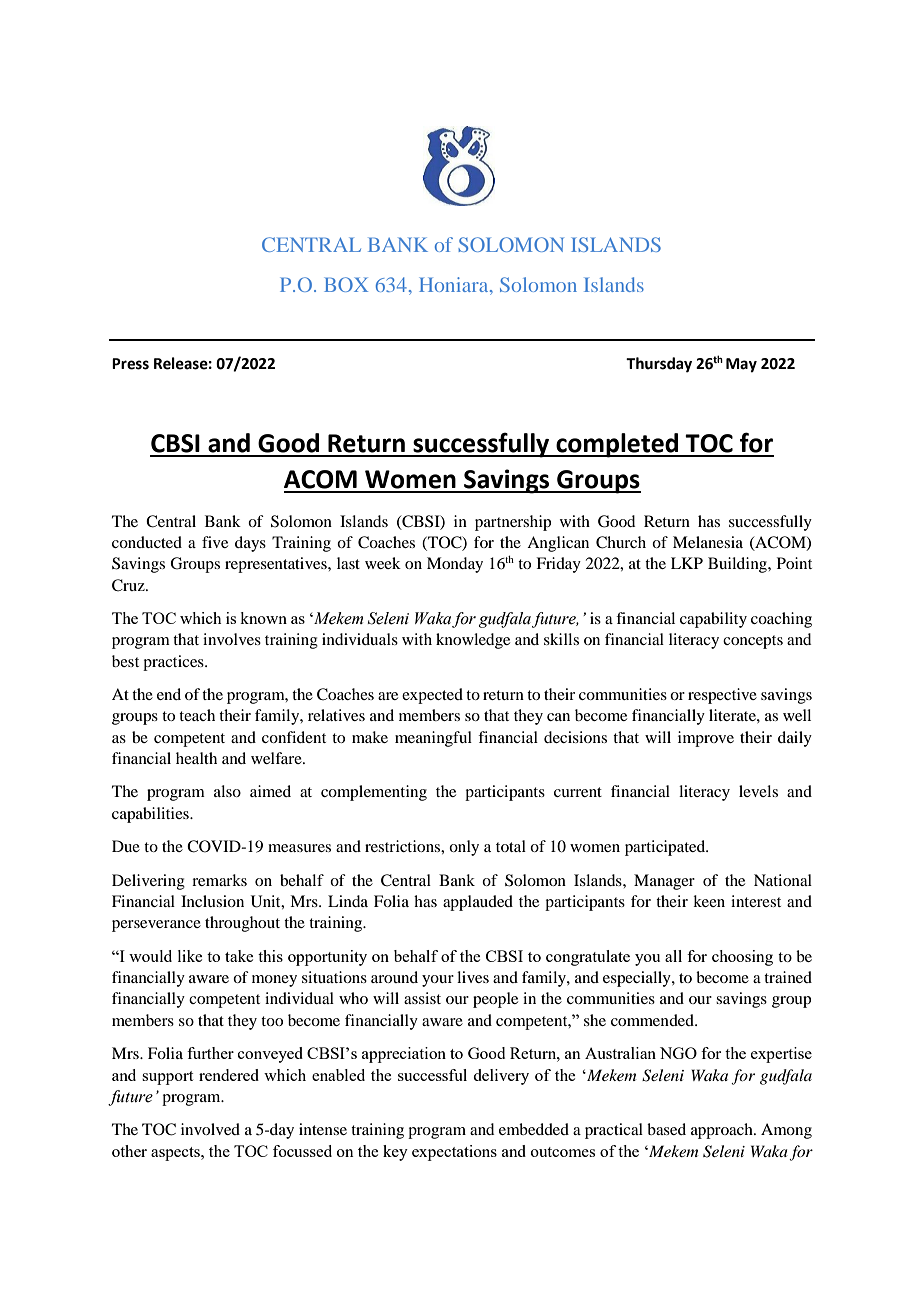 This document has width=924, height=1308. I want to click on involved, so click(210, 1129).
